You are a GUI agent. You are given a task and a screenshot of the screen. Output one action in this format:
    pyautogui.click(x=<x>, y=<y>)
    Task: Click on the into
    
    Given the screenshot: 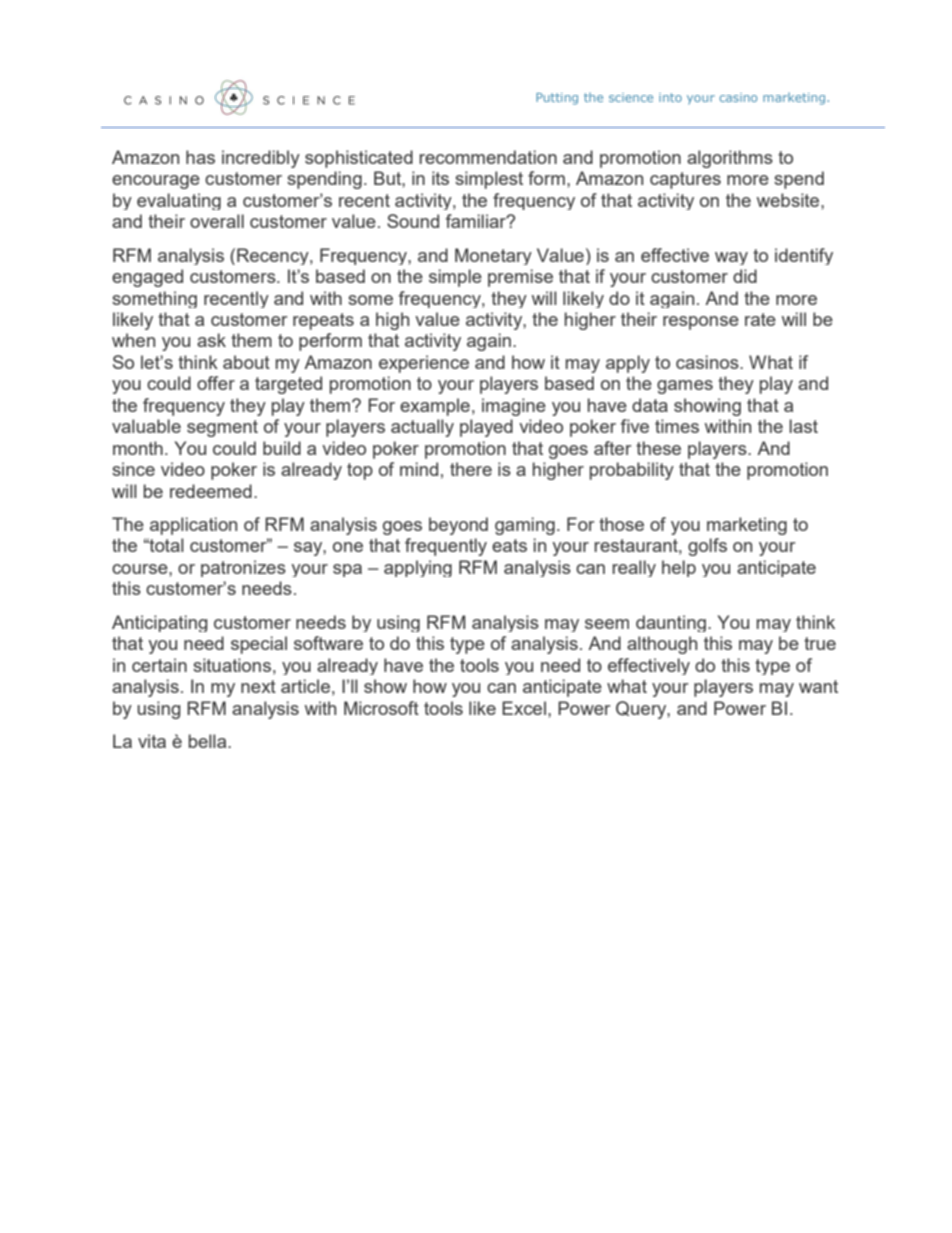 What is the action you would take?
    pyautogui.click(x=670, y=97)
